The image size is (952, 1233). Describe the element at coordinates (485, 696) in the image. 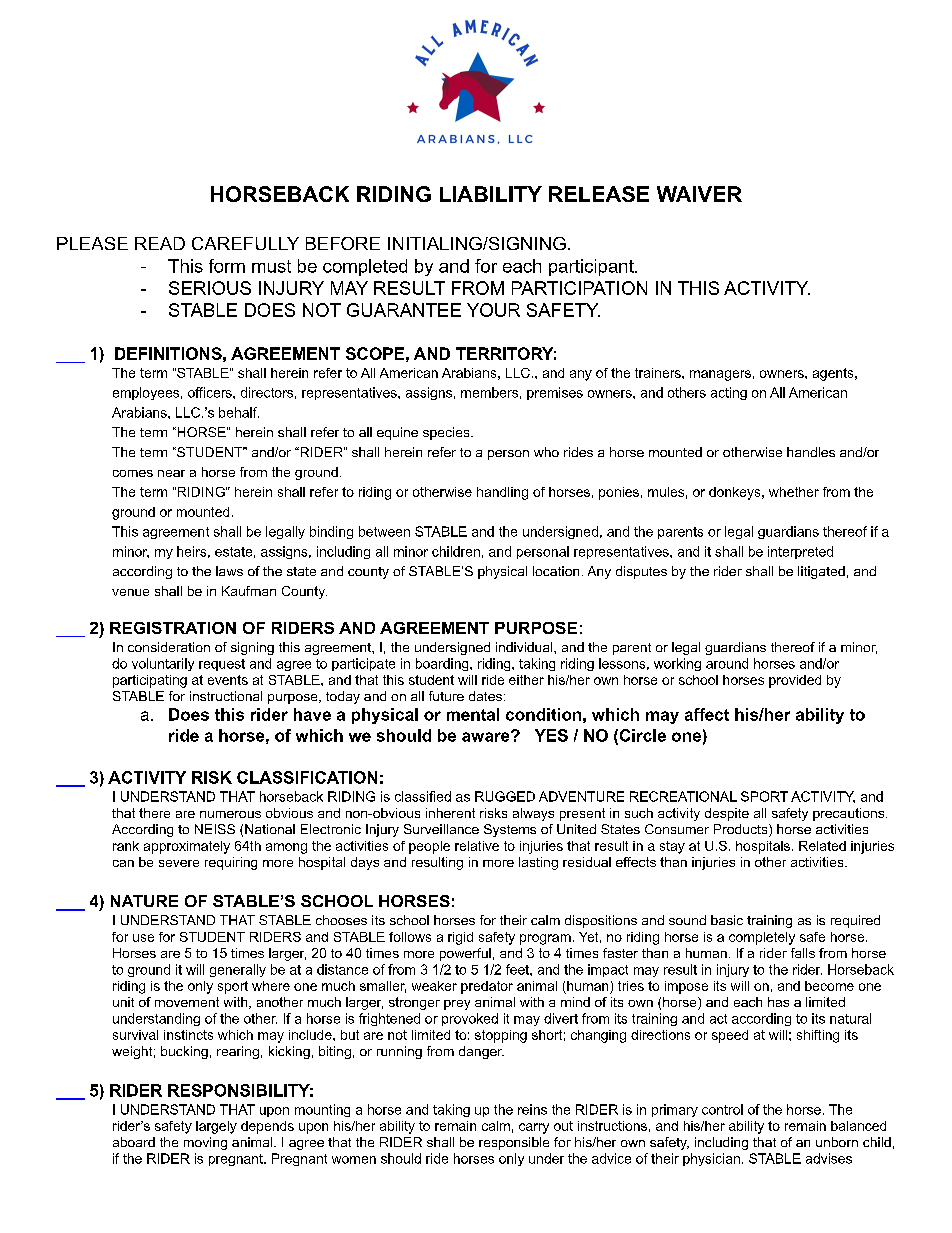

I see `dates` at that location.
